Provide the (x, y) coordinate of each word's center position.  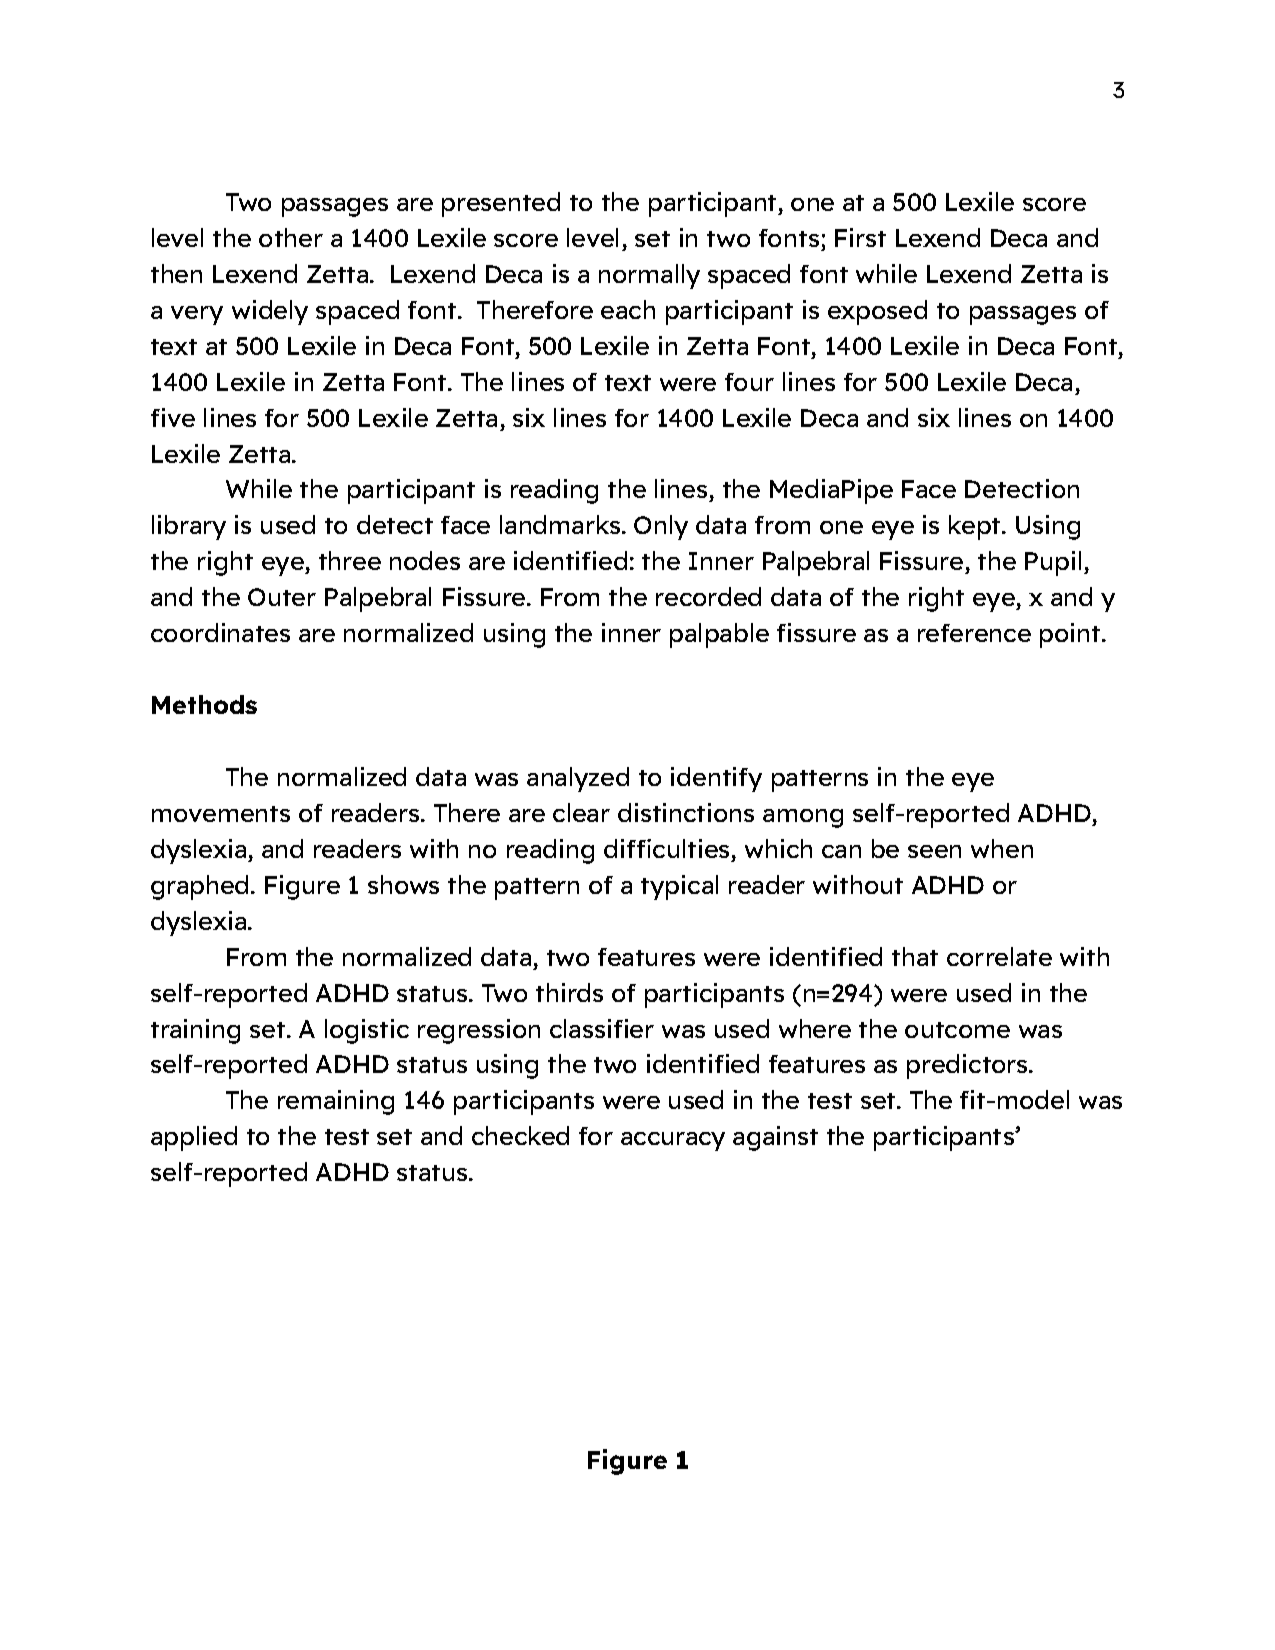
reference (974, 633)
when (1002, 848)
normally (649, 276)
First (860, 237)
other (291, 237)
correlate (999, 956)
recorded (708, 596)
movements (221, 814)
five (173, 417)
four (749, 382)
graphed (199, 887)
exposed (877, 312)
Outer (282, 597)
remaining (336, 1102)
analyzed (578, 779)
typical (679, 887)
